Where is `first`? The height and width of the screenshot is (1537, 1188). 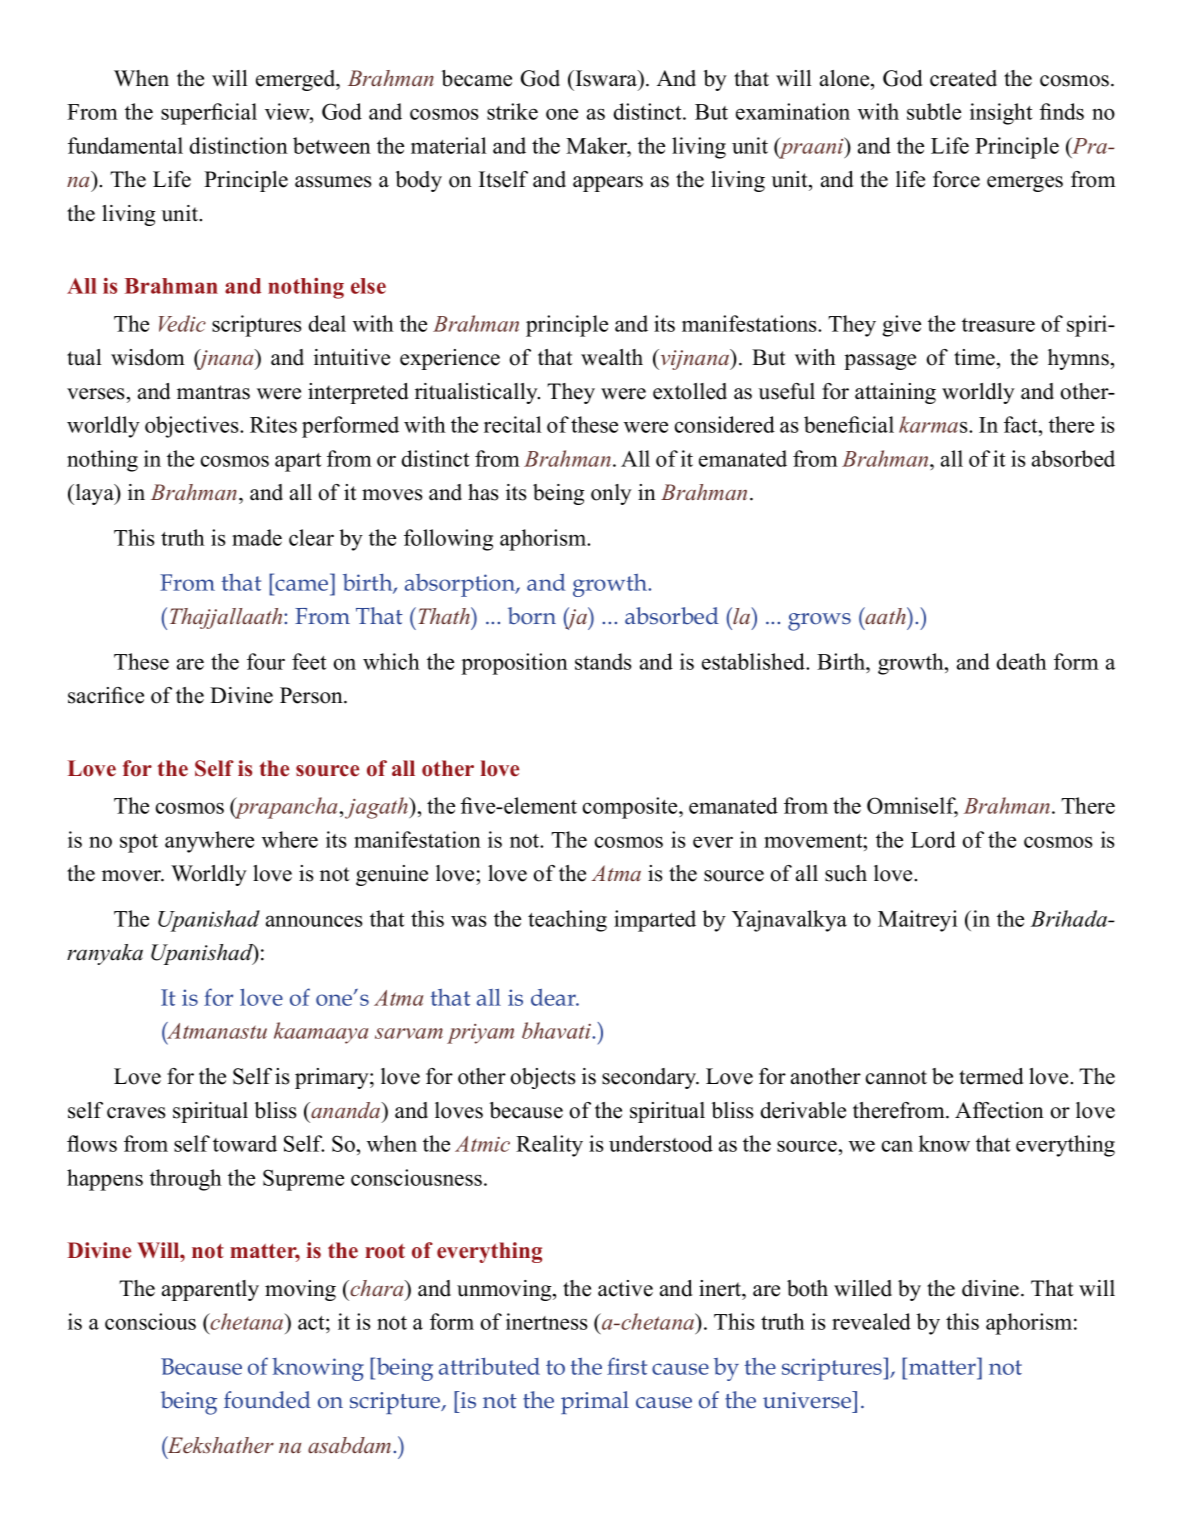 first is located at coordinates (627, 1366).
